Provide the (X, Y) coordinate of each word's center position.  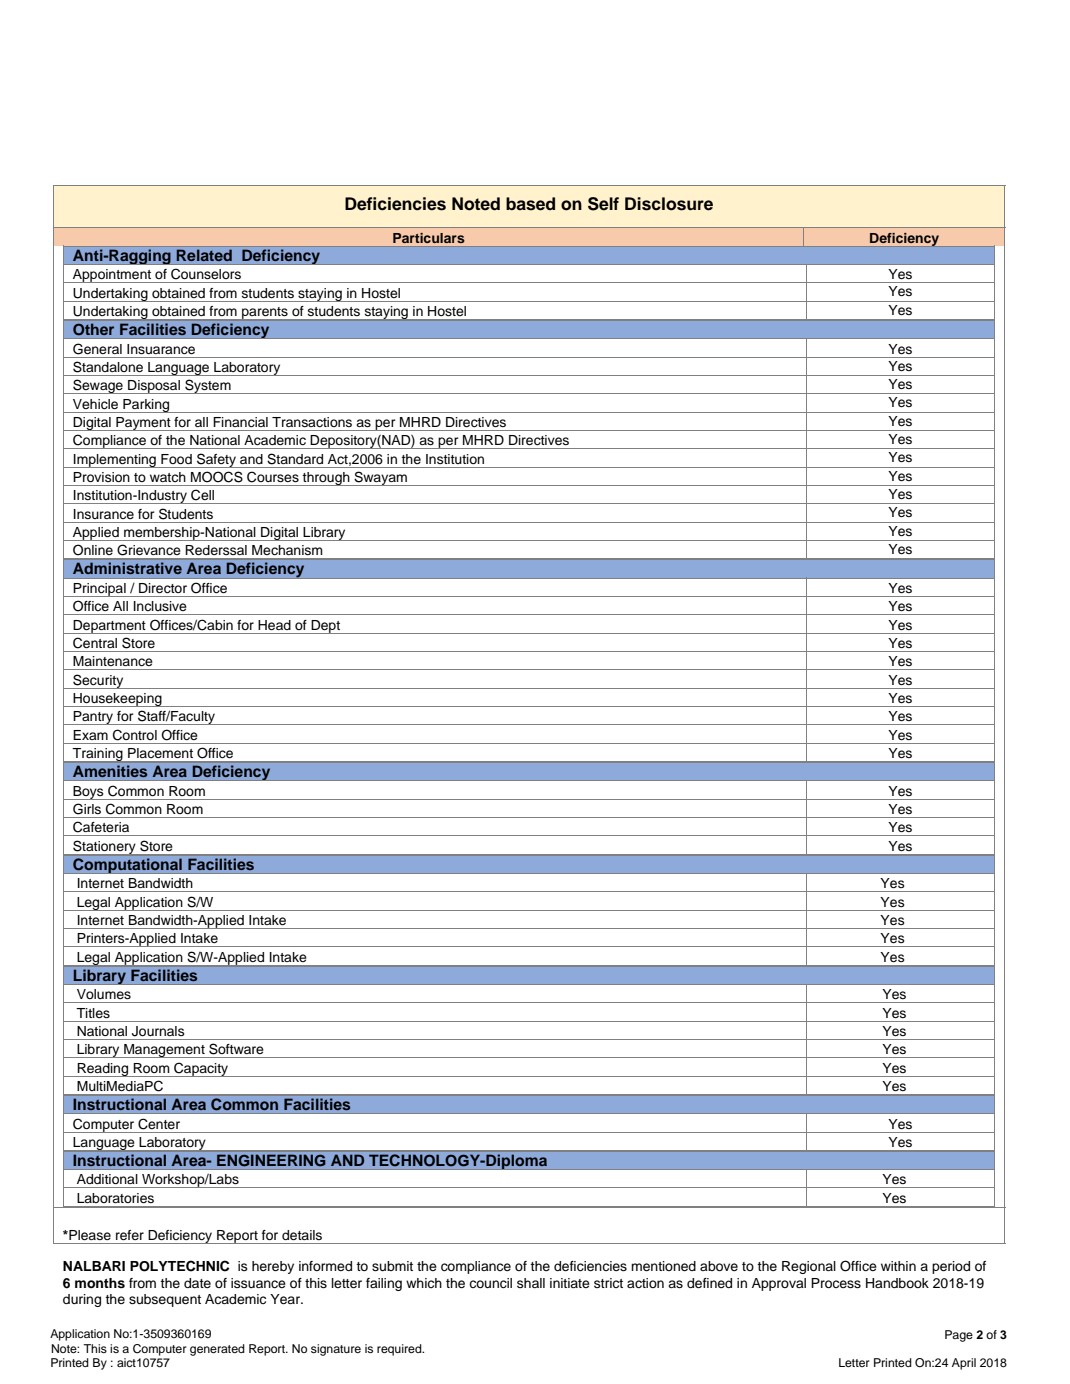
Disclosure (669, 204)
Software (236, 1049)
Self (603, 204)
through (326, 479)
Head (274, 625)
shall (531, 1283)
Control (135, 735)
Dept (325, 627)
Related (204, 255)
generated (217, 1350)
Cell (202, 495)
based (530, 204)
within (898, 1266)
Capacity (201, 1069)
